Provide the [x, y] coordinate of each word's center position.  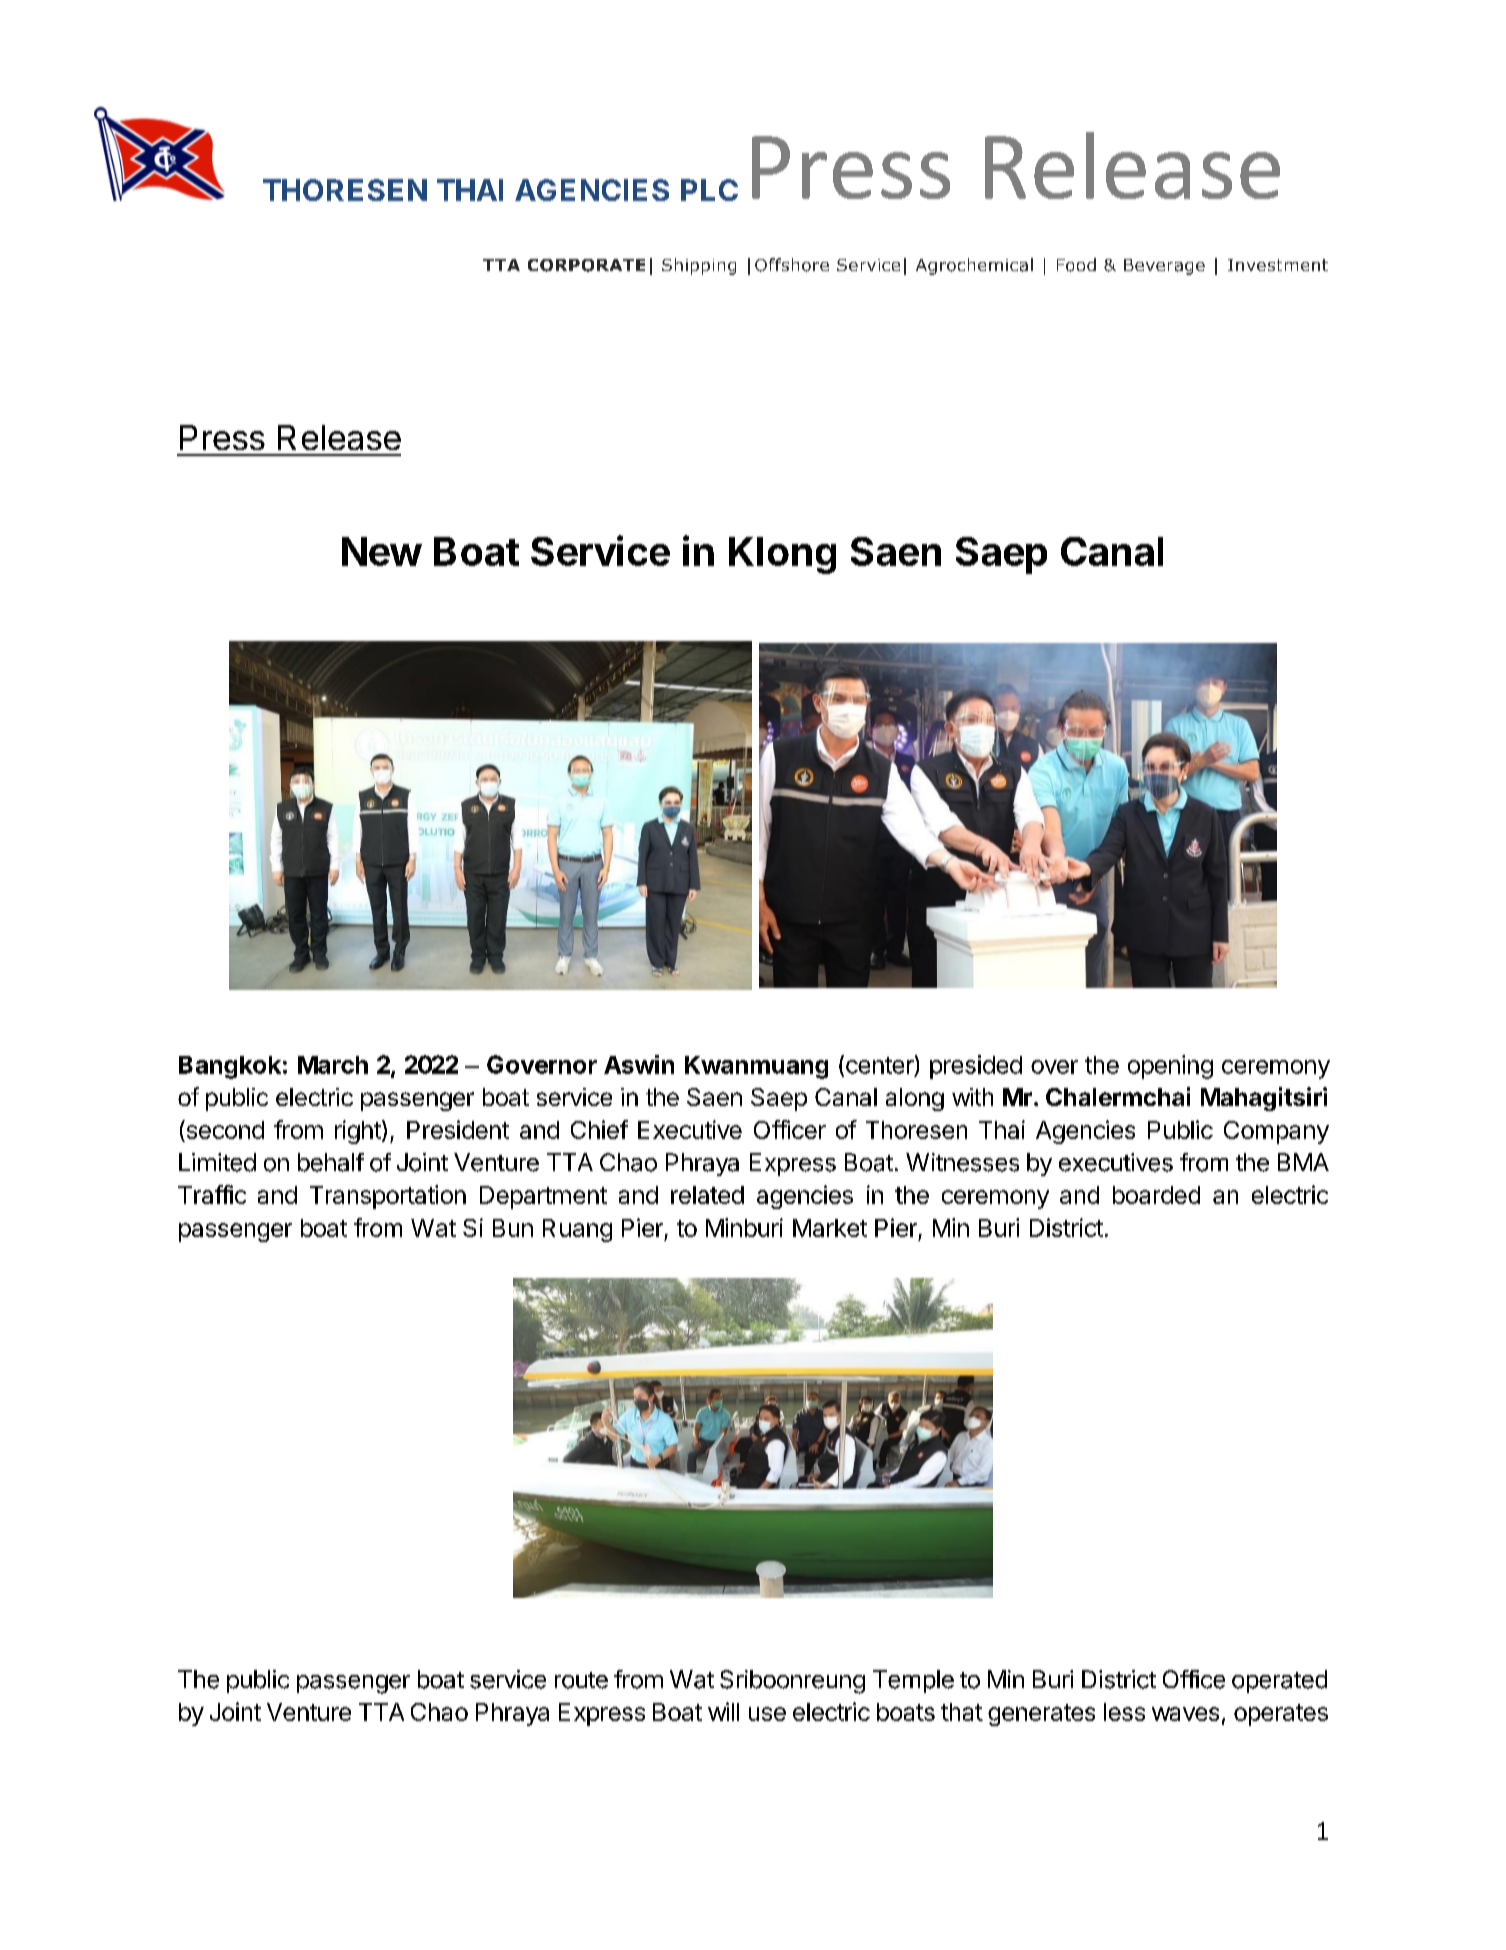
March [333, 1065]
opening [1170, 1067]
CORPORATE [586, 265]
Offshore [792, 265]
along [915, 1099]
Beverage [1164, 267]
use [767, 1714]
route [581, 1680]
